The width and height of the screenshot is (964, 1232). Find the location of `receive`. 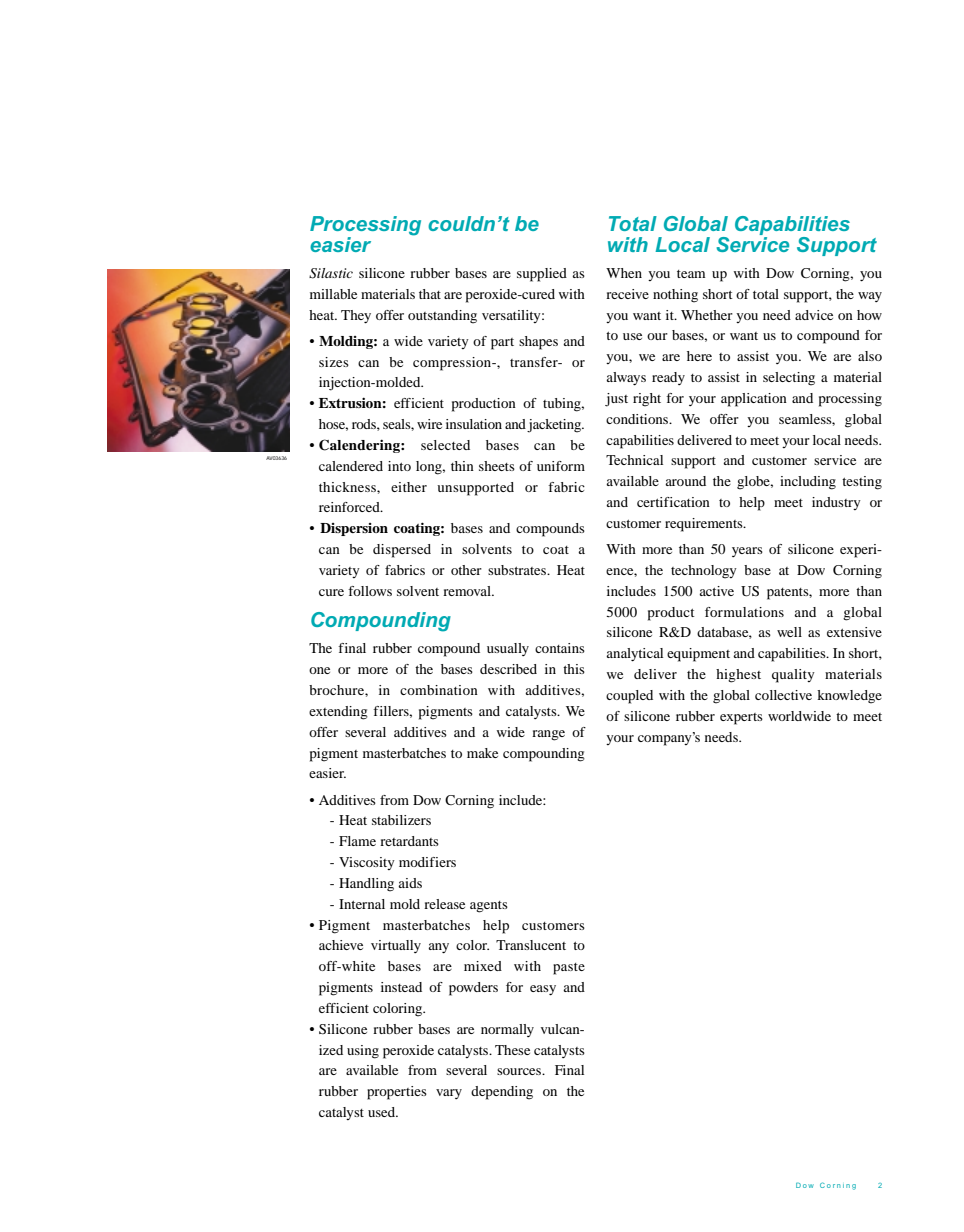

receive is located at coordinates (627, 294).
